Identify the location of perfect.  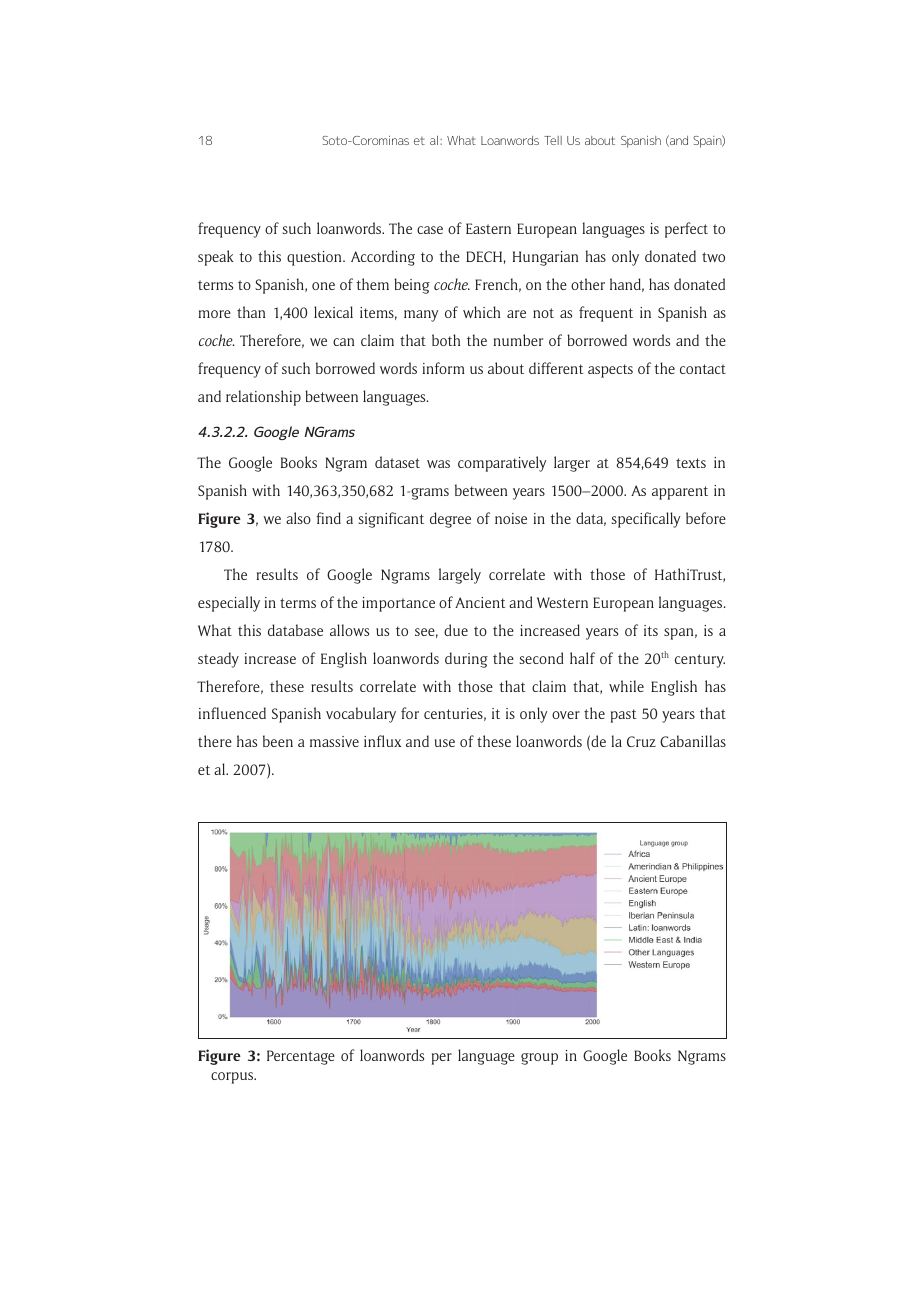
(686, 230).
